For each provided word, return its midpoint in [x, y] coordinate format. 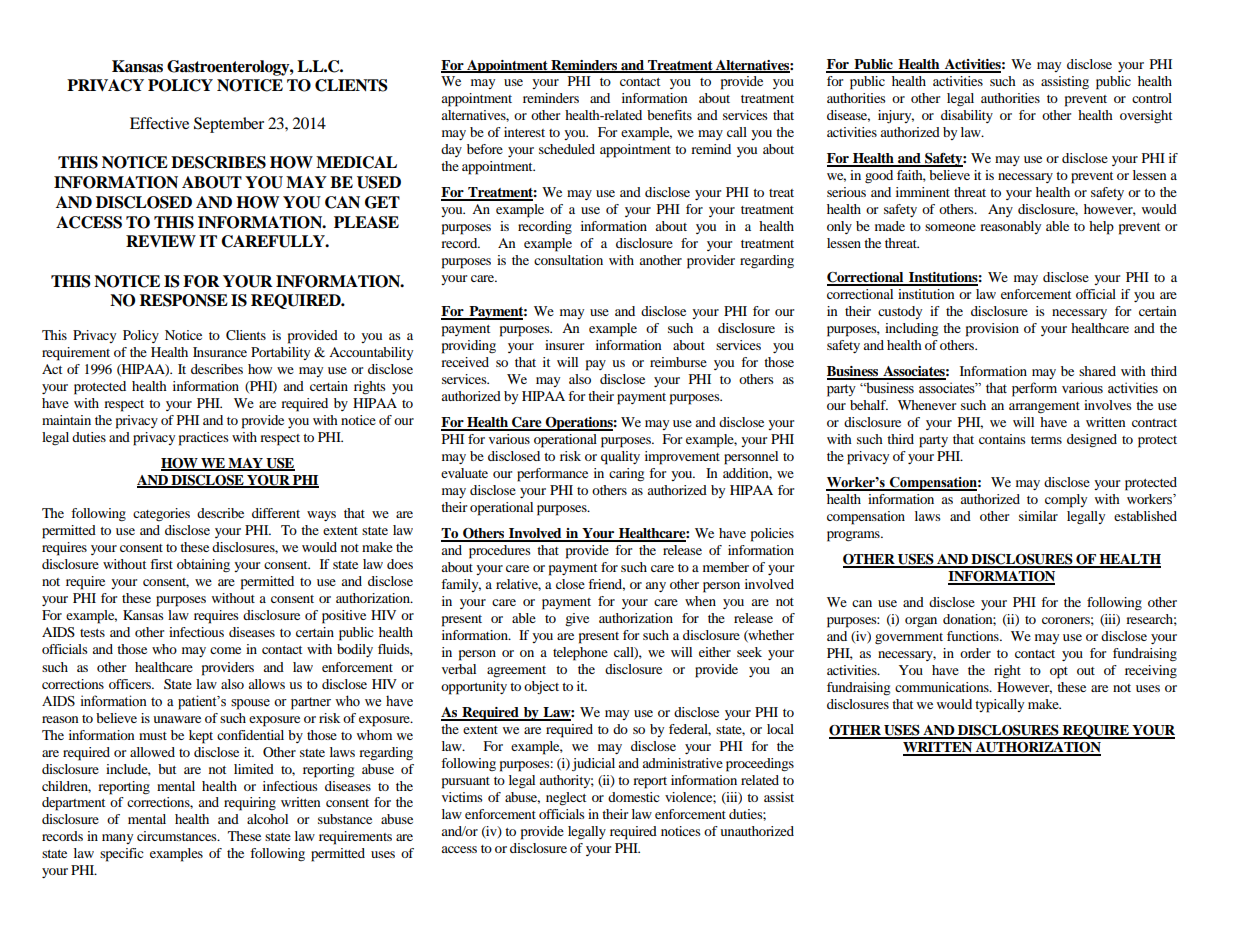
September [229, 125]
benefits [669, 115]
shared [1097, 371]
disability [967, 116]
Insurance [220, 352]
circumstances [178, 836]
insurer [564, 345]
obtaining [203, 565]
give [577, 620]
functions [974, 636]
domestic [634, 797]
